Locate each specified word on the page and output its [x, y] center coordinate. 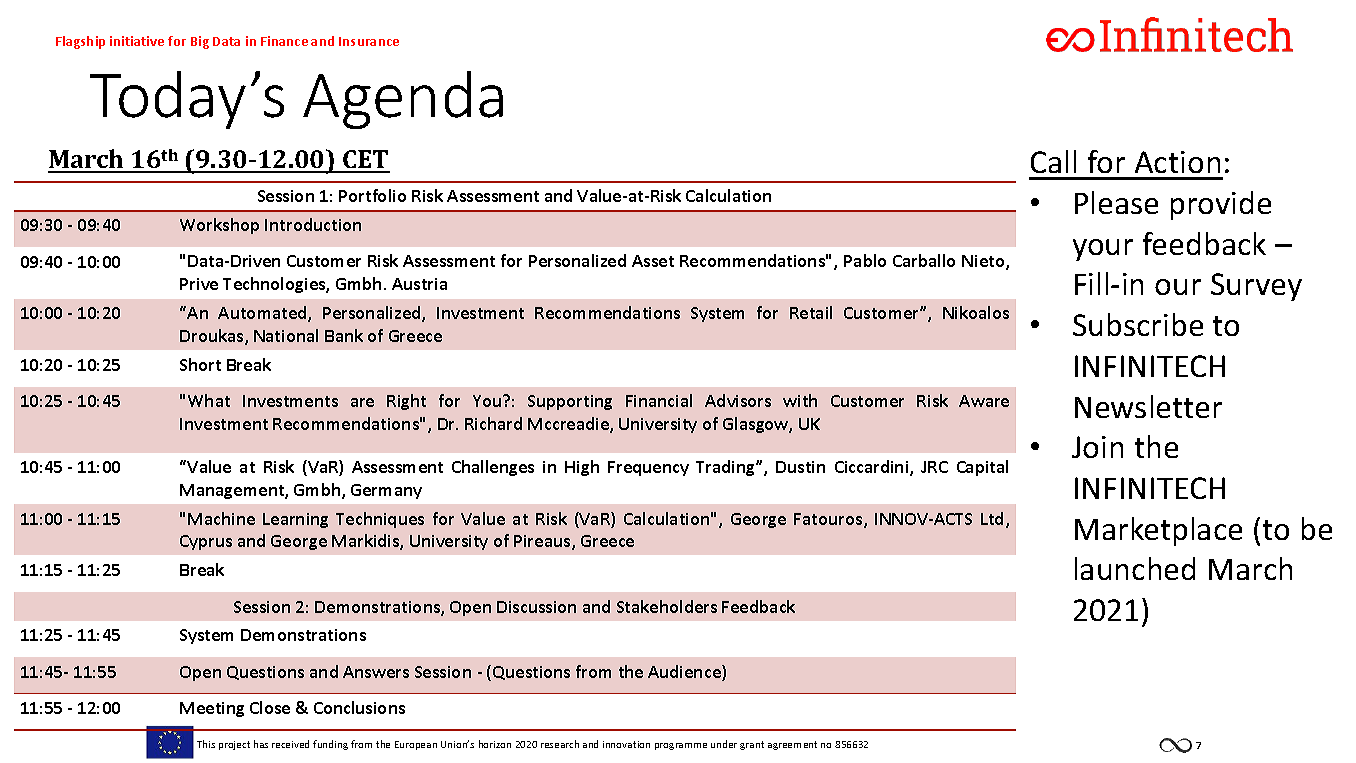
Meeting [212, 709]
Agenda [403, 100]
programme [681, 746]
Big [200, 42]
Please [1116, 202]
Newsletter [1148, 406]
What [209, 400]
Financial [659, 400]
